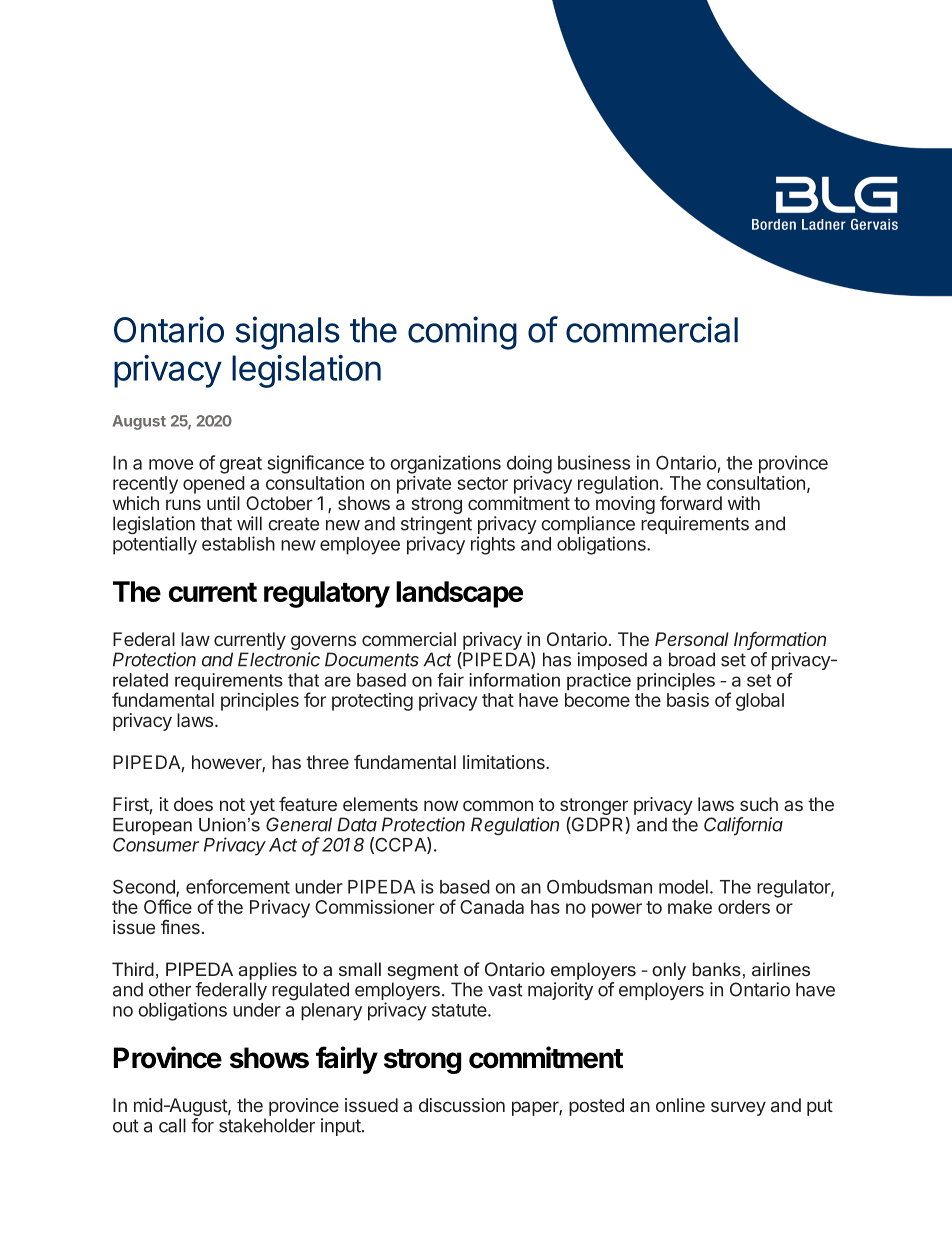 This image has width=952, height=1233. What do you see at coordinates (462, 333) in the image?
I see `coming` at bounding box center [462, 333].
